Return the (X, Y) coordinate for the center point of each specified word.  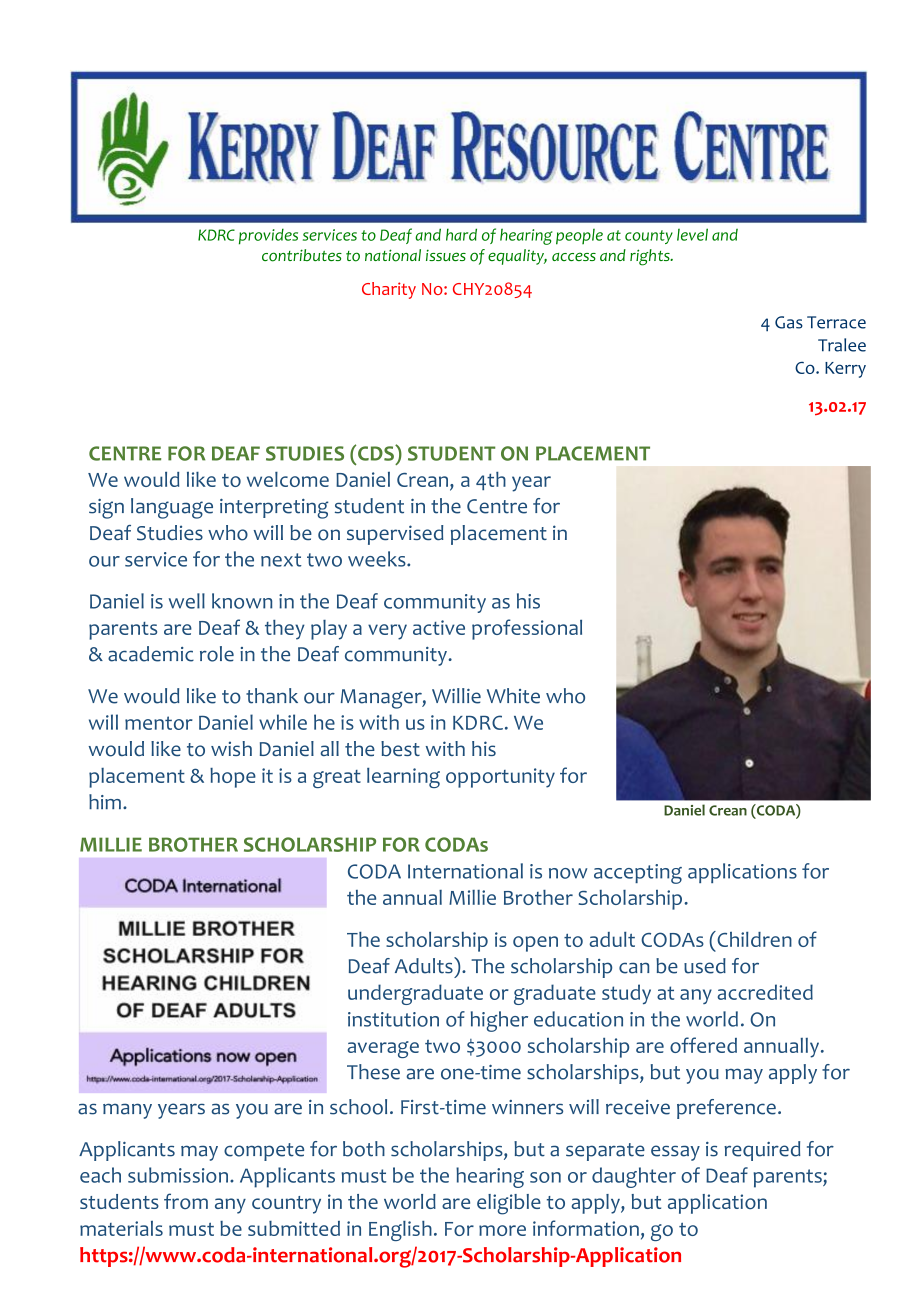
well (187, 601)
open (535, 944)
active (439, 627)
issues (446, 255)
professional (527, 629)
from (186, 1201)
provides (268, 236)
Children (753, 939)
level (692, 234)
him (105, 801)
